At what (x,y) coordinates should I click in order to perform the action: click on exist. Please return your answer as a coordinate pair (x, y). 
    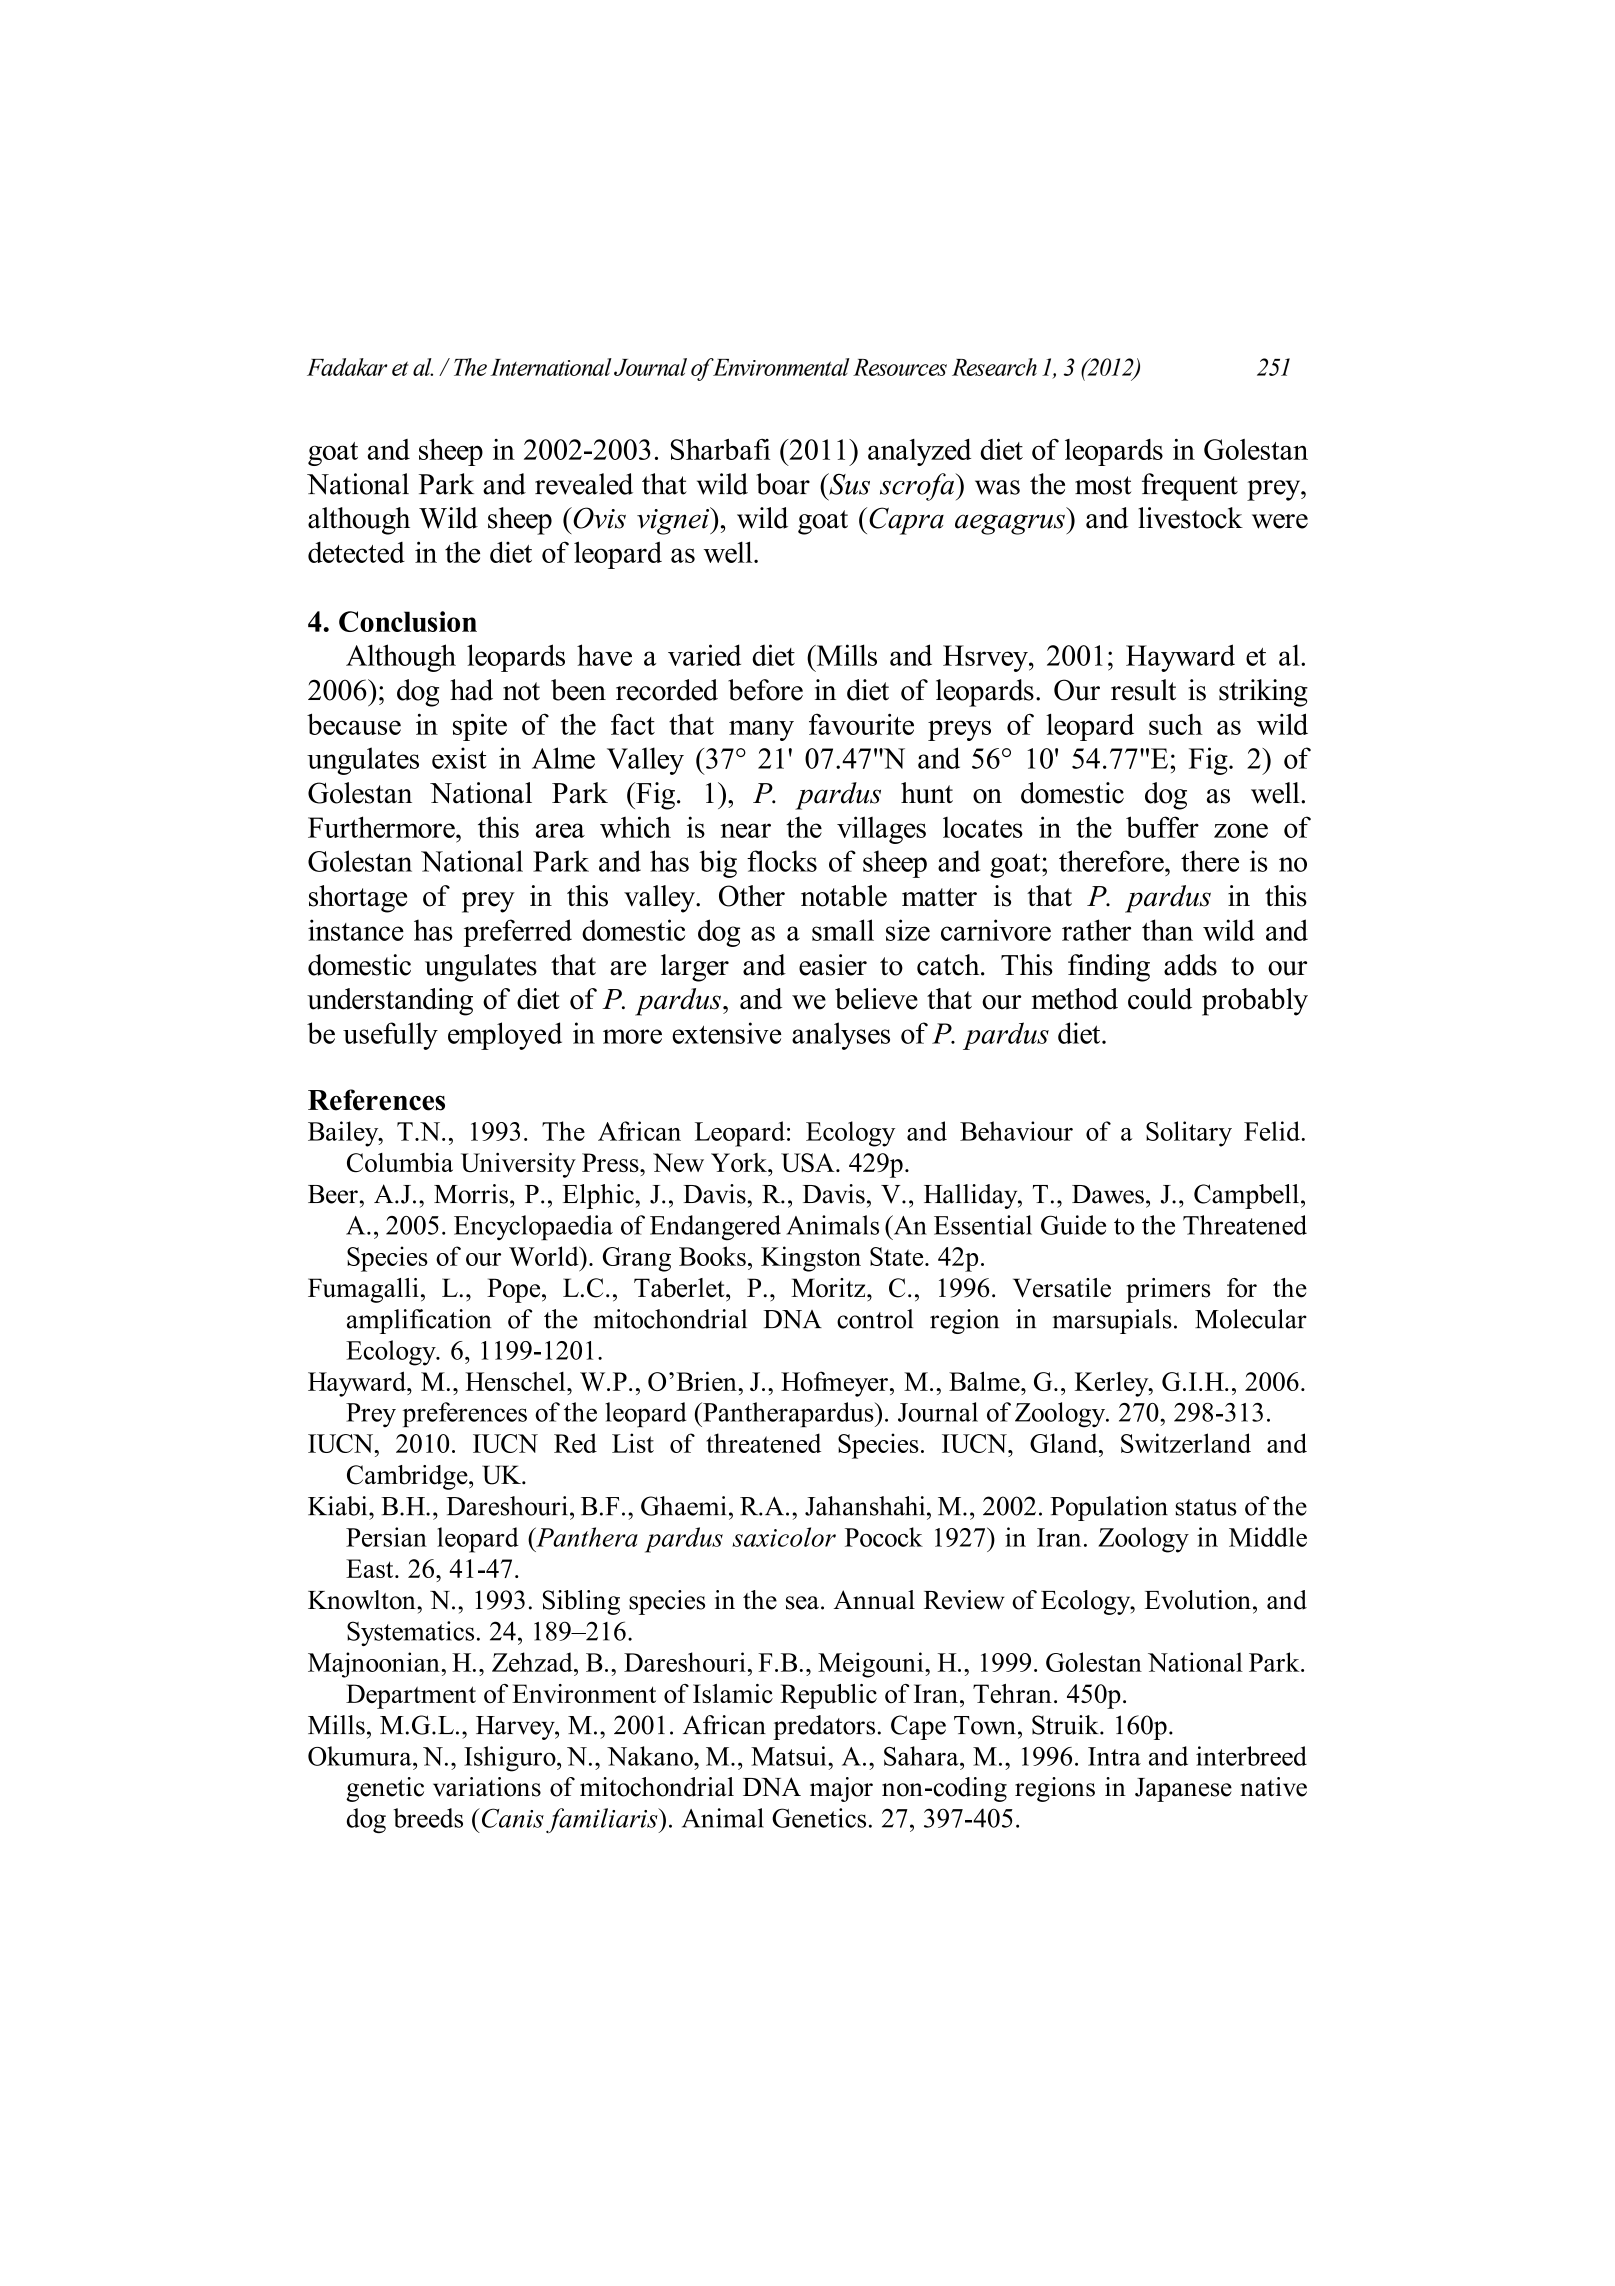
    Looking at the image, I should click on (459, 758).
